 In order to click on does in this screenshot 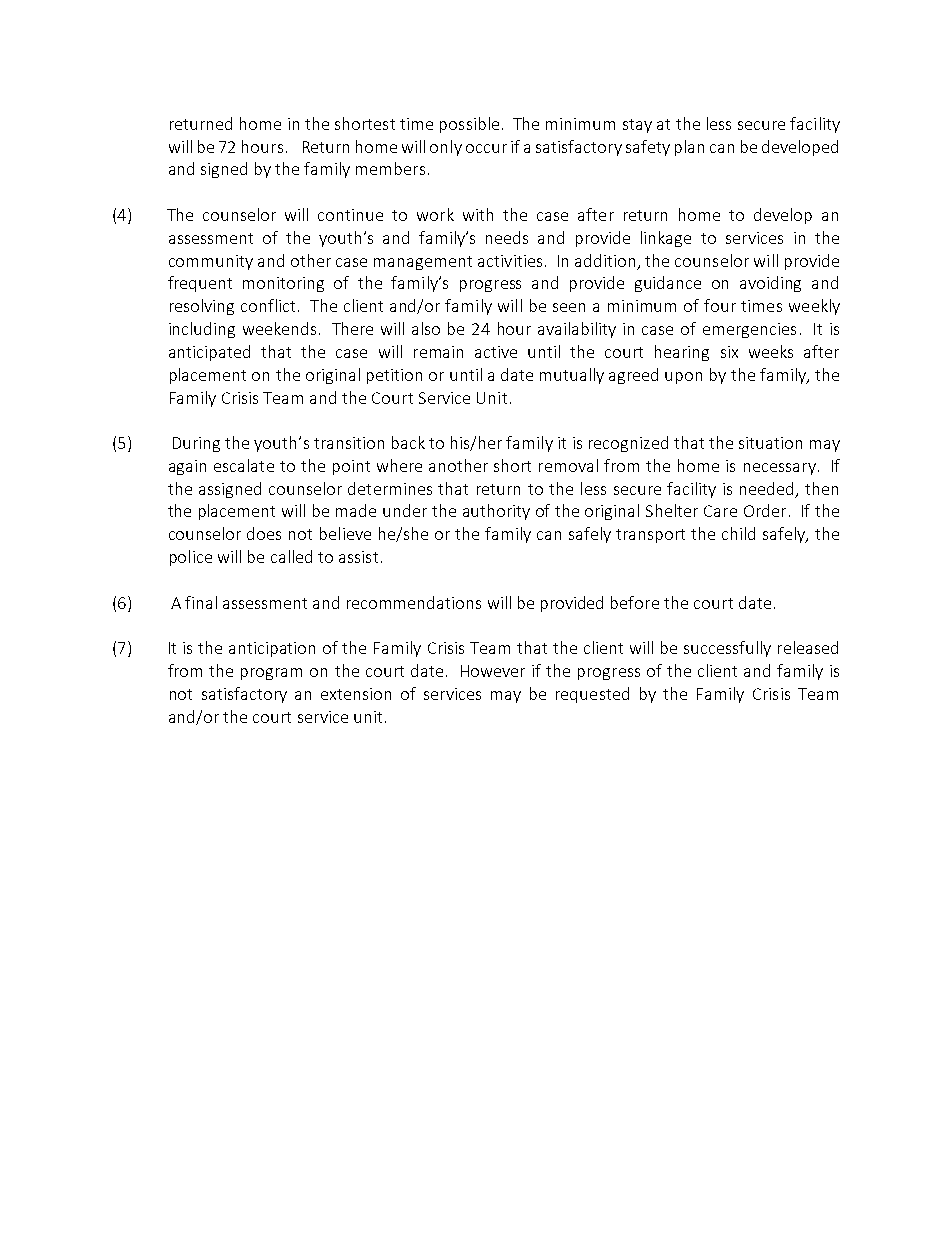, I will do `click(264, 533)`.
